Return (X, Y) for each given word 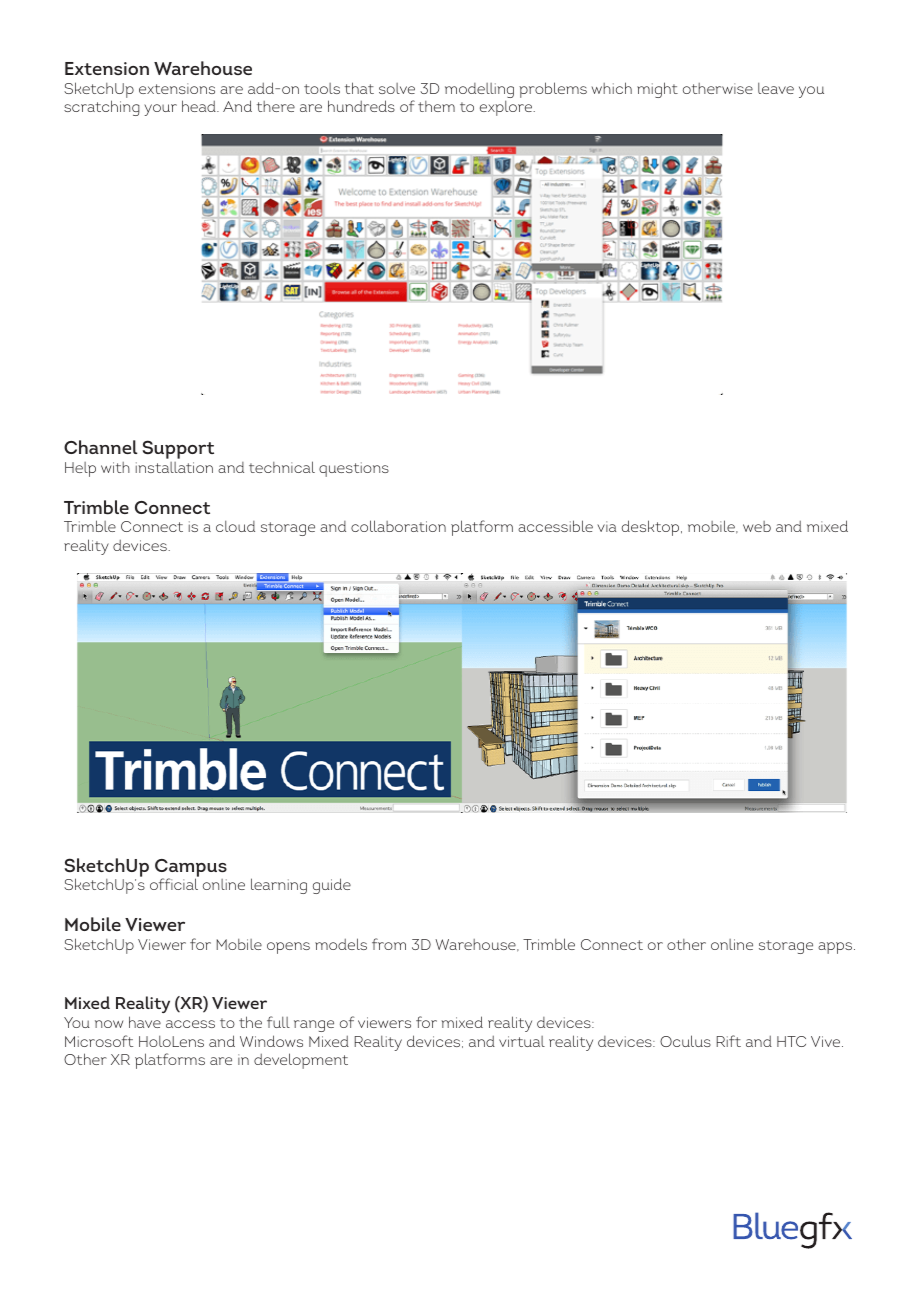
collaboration (398, 526)
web (757, 526)
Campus (191, 869)
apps (836, 948)
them (436, 106)
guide (332, 886)
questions (354, 469)
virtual (522, 1041)
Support (178, 449)
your (160, 110)
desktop (652, 528)
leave (776, 88)
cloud (235, 526)
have (145, 1022)
